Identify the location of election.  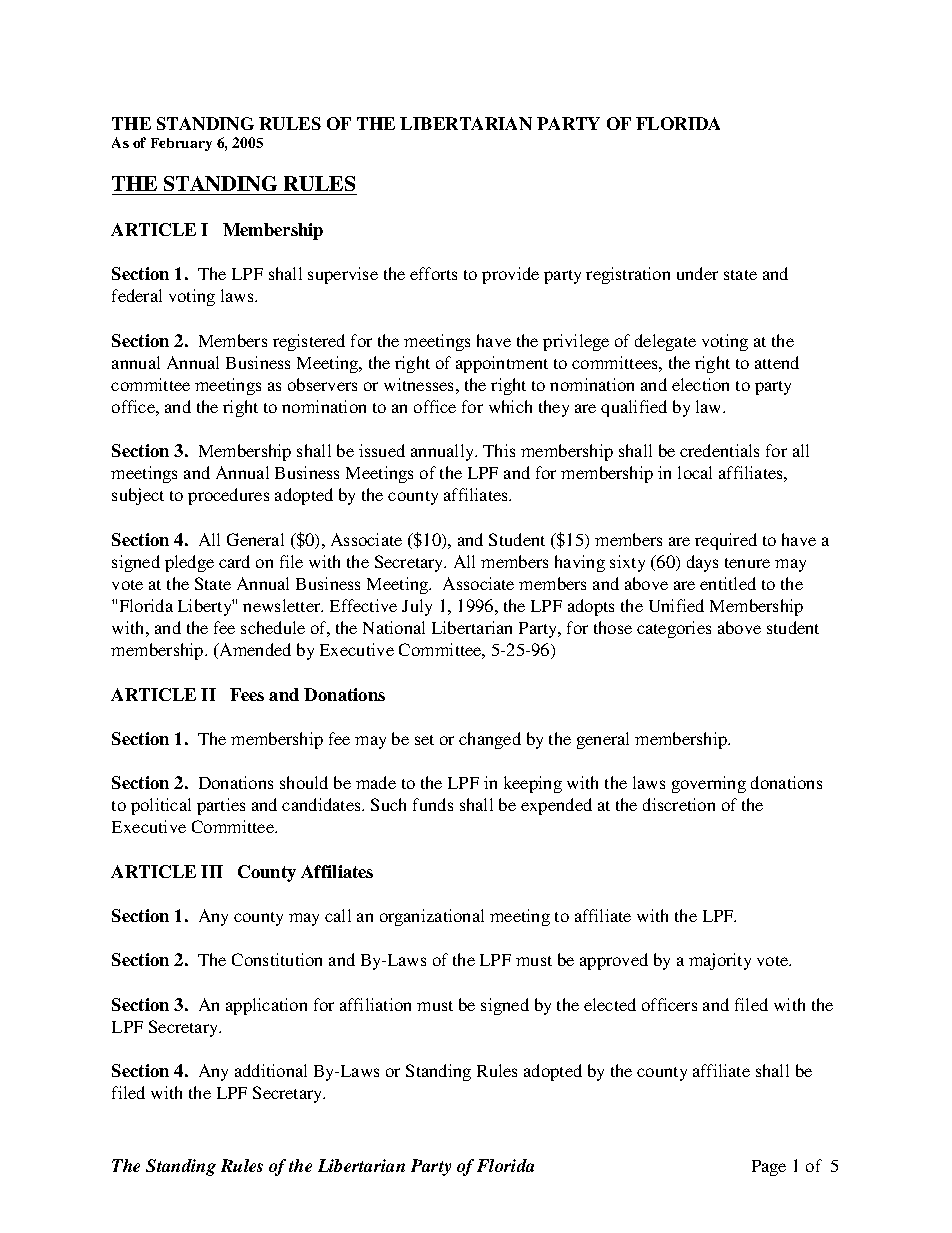
(700, 384).
